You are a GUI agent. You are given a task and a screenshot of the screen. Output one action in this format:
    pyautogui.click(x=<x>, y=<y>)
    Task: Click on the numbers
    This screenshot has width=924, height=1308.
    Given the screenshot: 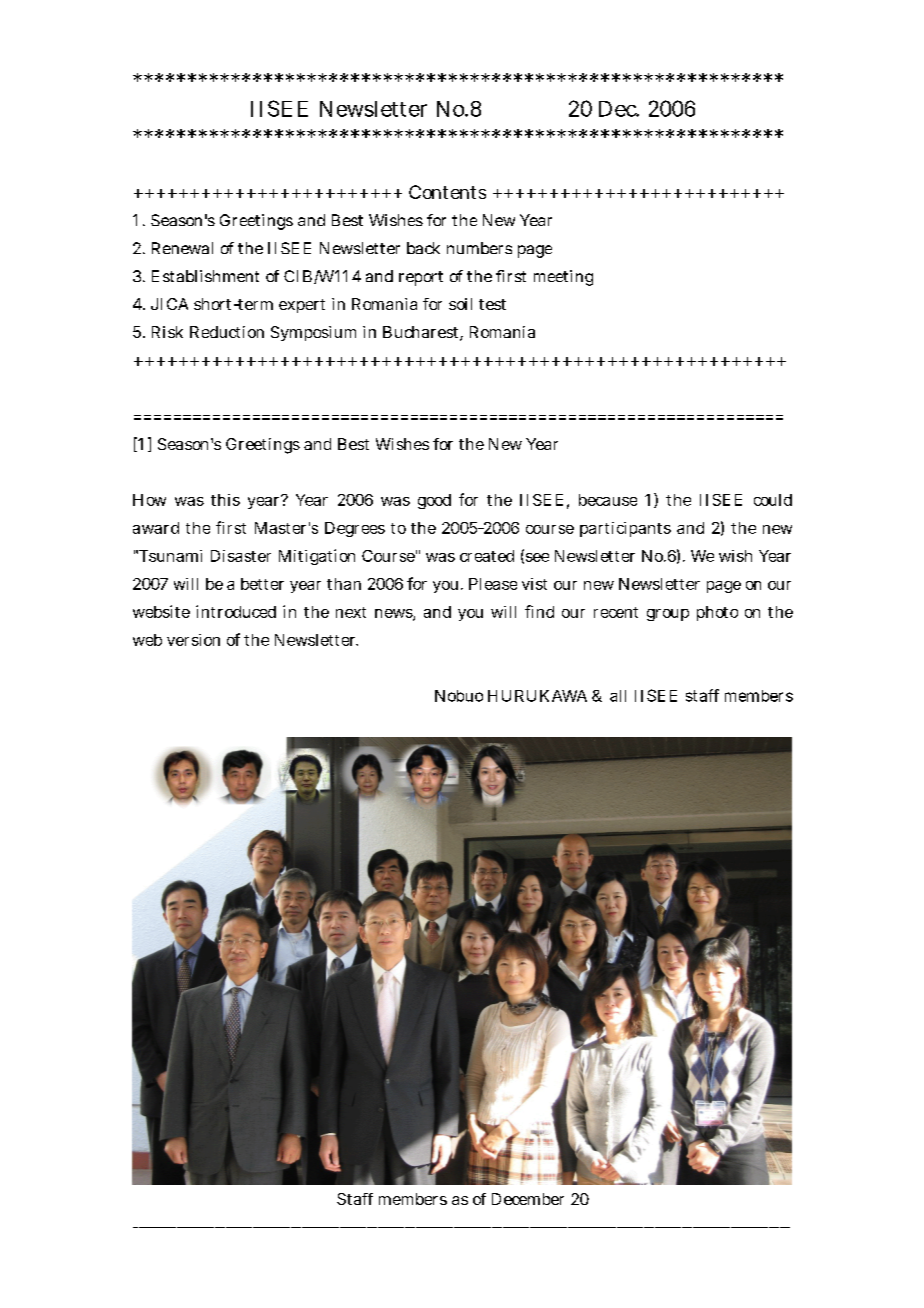 What is the action you would take?
    pyautogui.click(x=479, y=248)
